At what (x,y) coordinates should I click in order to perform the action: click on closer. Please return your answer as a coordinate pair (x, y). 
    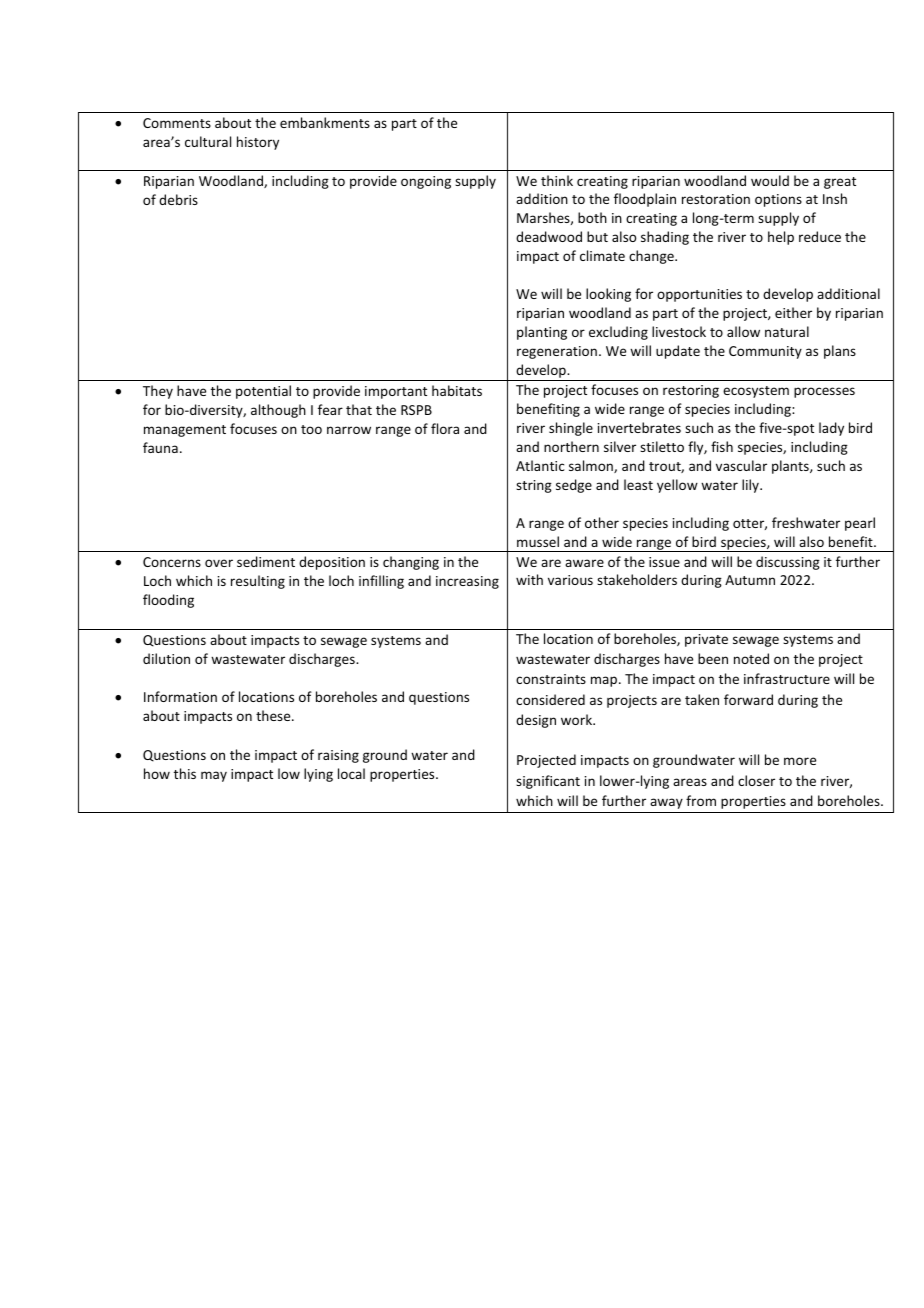
    Looking at the image, I should click on (756, 780).
